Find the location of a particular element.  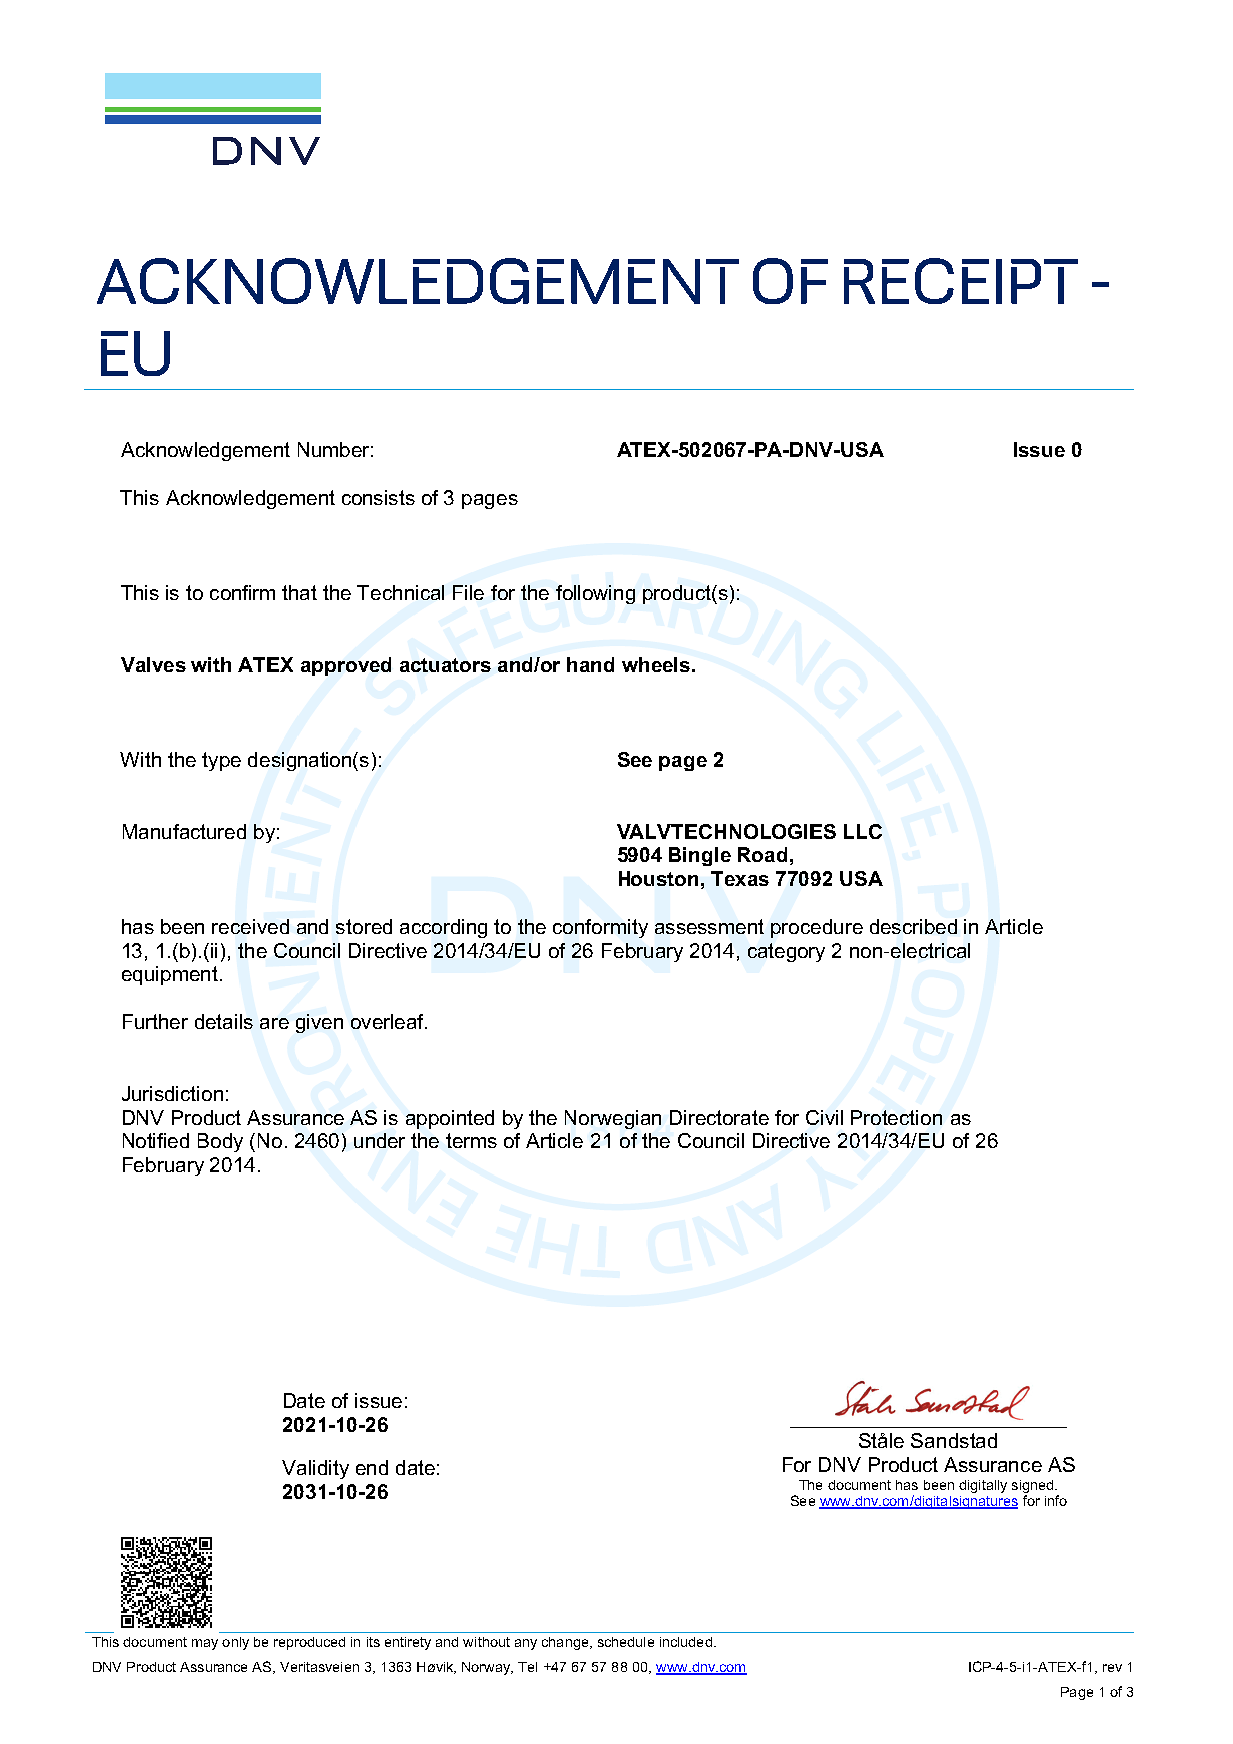

Body is located at coordinates (220, 1142).
